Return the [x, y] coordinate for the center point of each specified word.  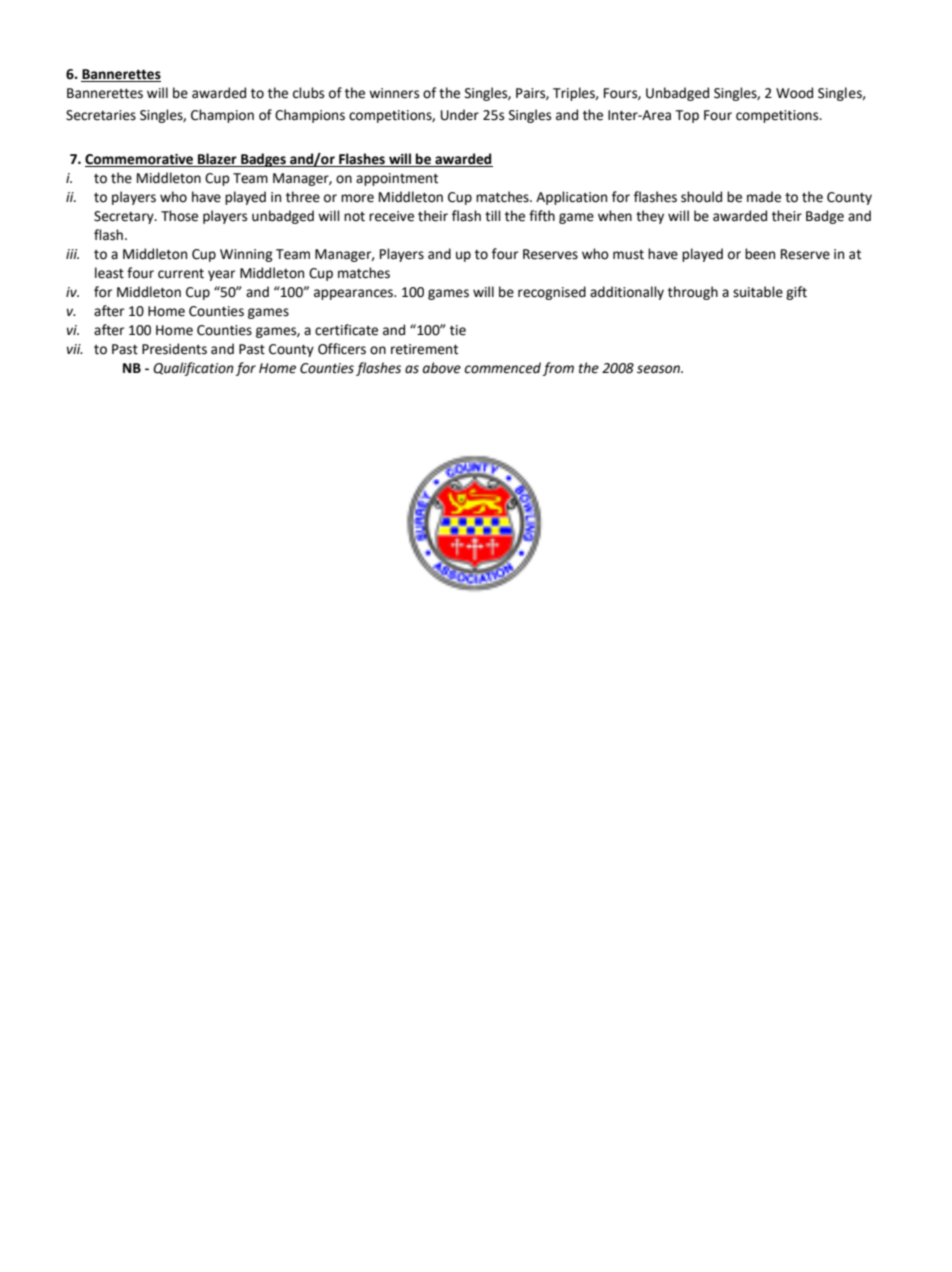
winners [394, 93]
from [558, 369]
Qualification [193, 369]
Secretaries [101, 115]
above [442, 368]
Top [687, 116]
